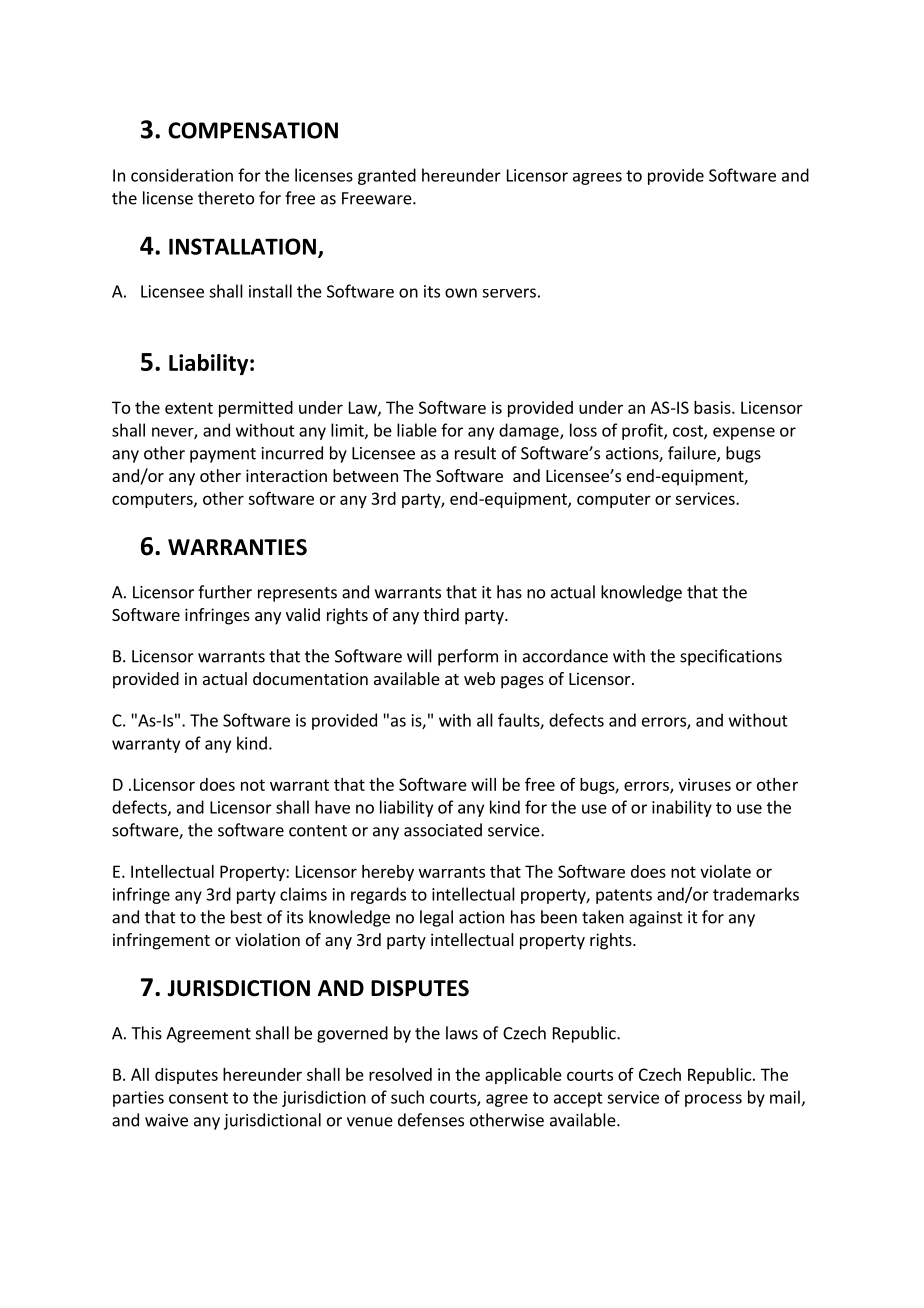  I want to click on servers, so click(509, 293).
